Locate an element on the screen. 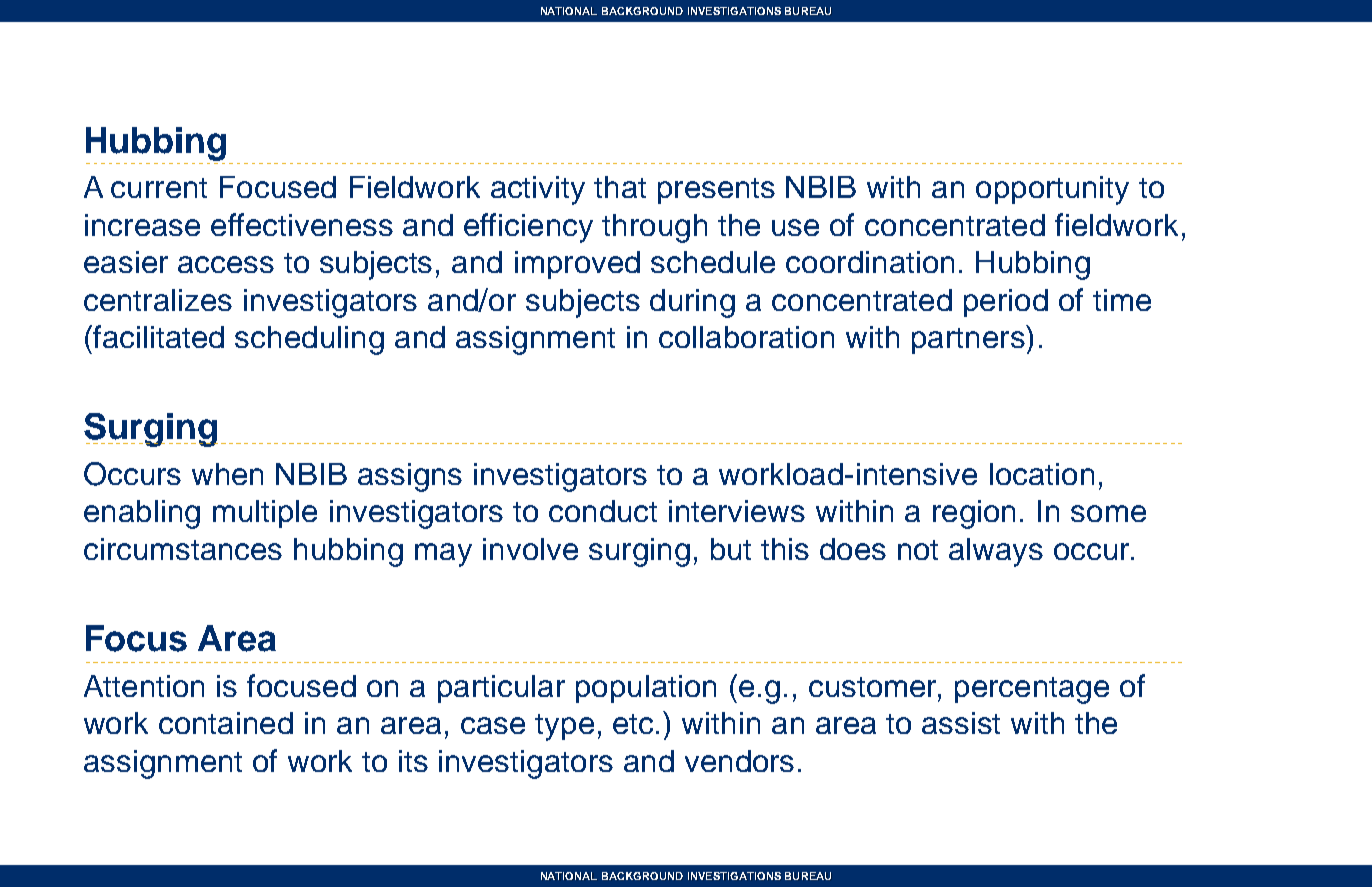 This screenshot has height=887, width=1372. population is located at coordinates (646, 689).
